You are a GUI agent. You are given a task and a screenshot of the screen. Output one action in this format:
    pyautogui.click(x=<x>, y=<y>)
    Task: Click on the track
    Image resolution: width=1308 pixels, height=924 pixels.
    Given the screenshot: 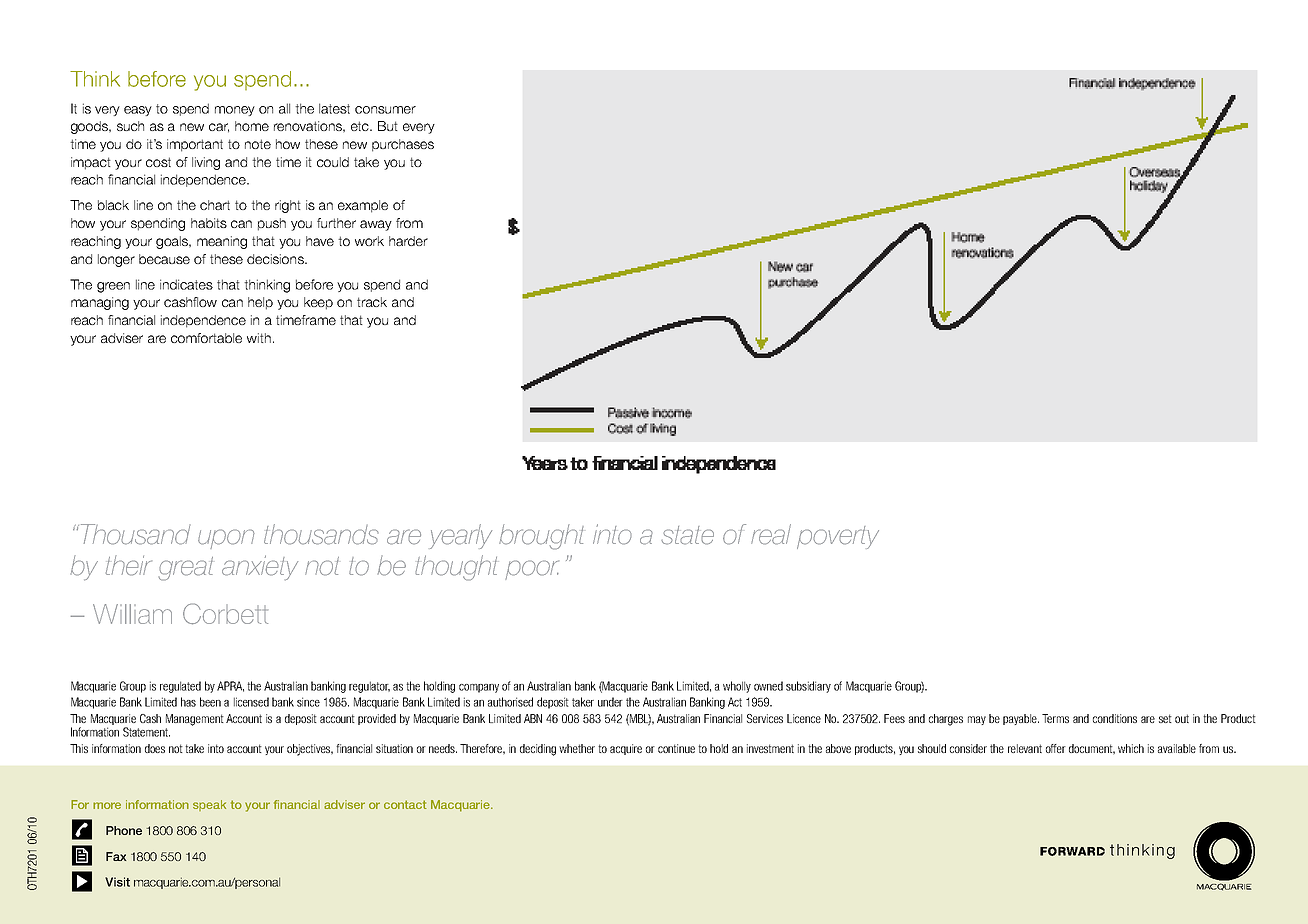 What is the action you would take?
    pyautogui.click(x=372, y=302)
